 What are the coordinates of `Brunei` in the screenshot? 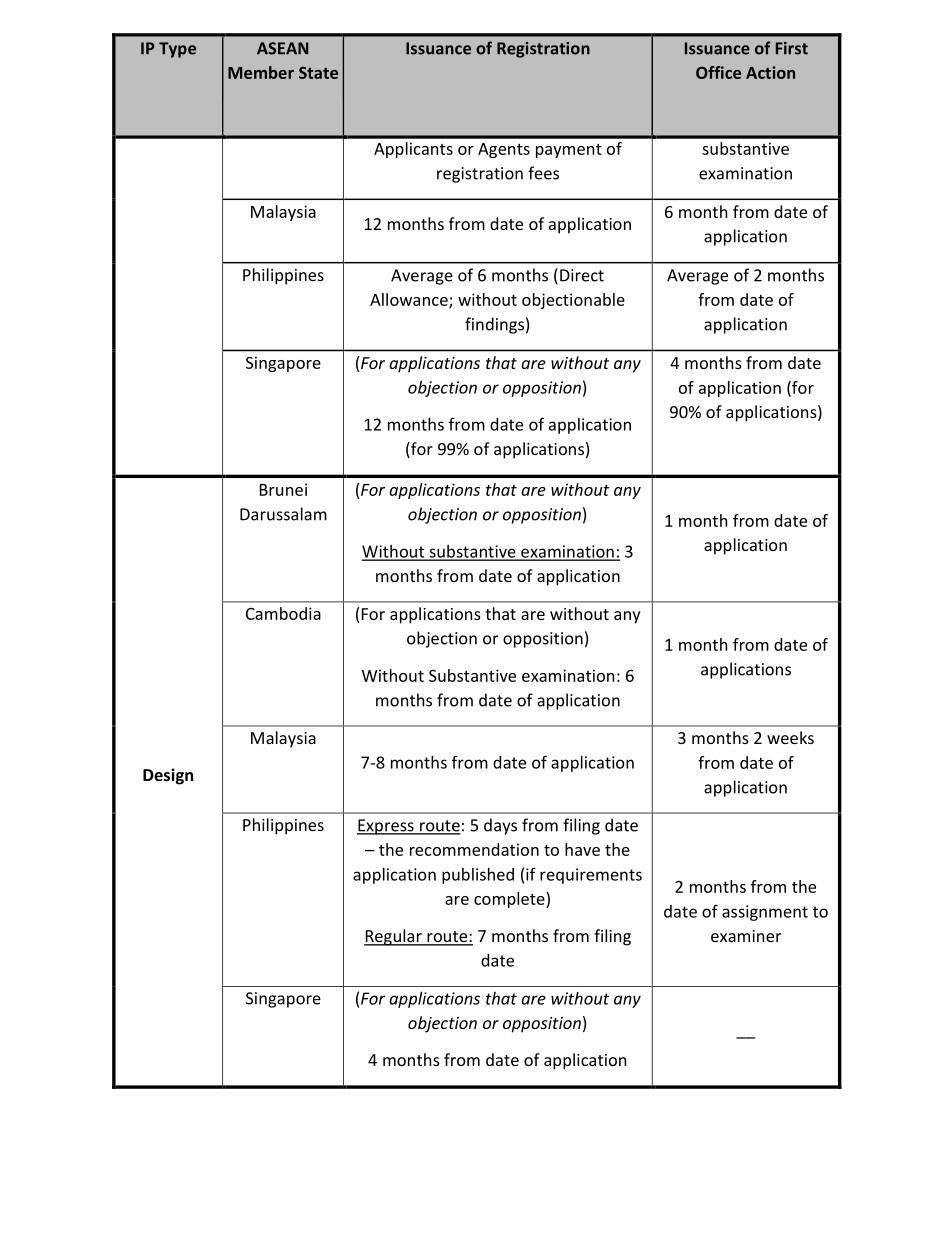 It's located at (283, 489).
